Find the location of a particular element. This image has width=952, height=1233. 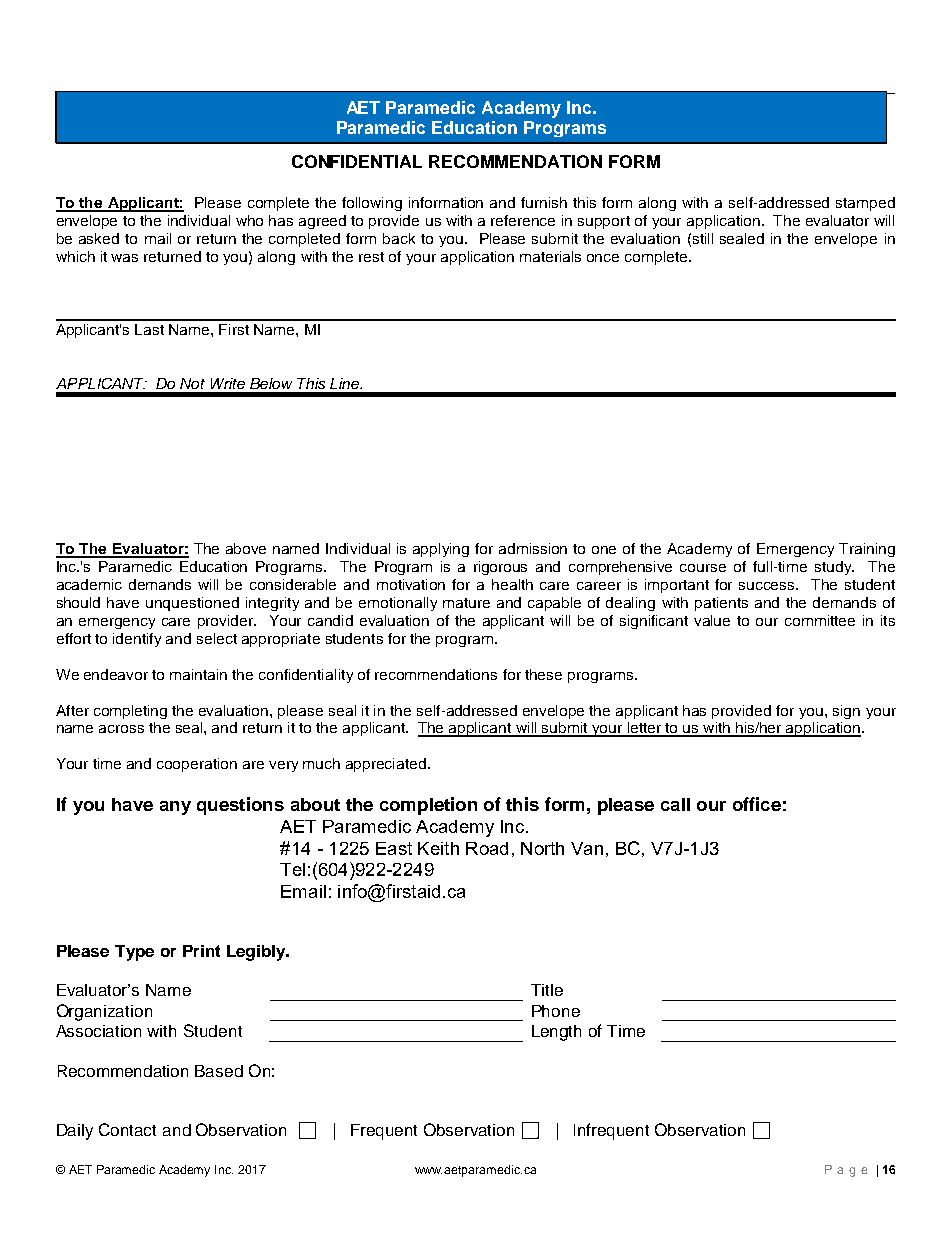

Road is located at coordinates (487, 848).
